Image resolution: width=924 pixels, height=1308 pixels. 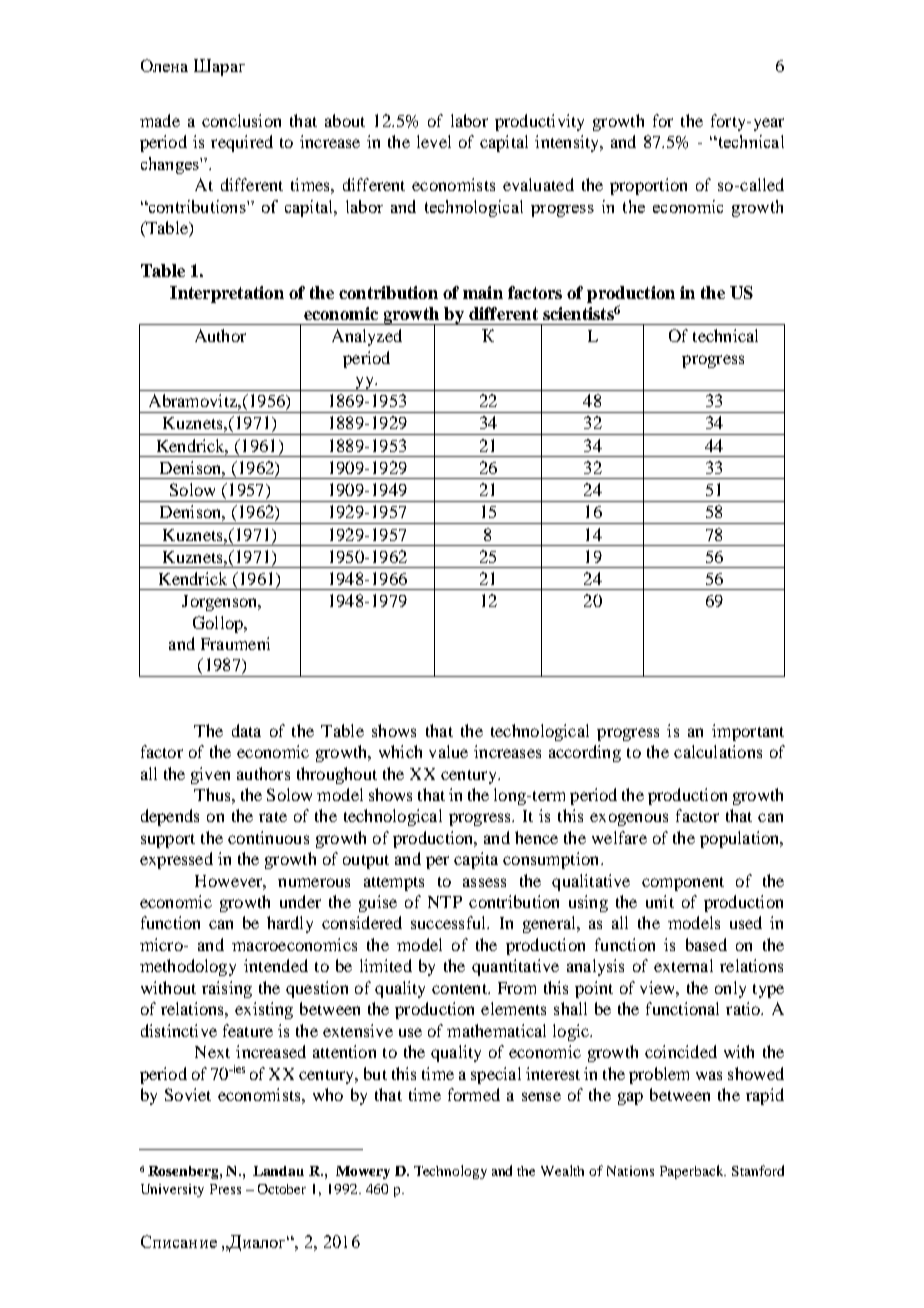 What do you see at coordinates (434, 141) in the screenshot?
I see `level` at bounding box center [434, 141].
